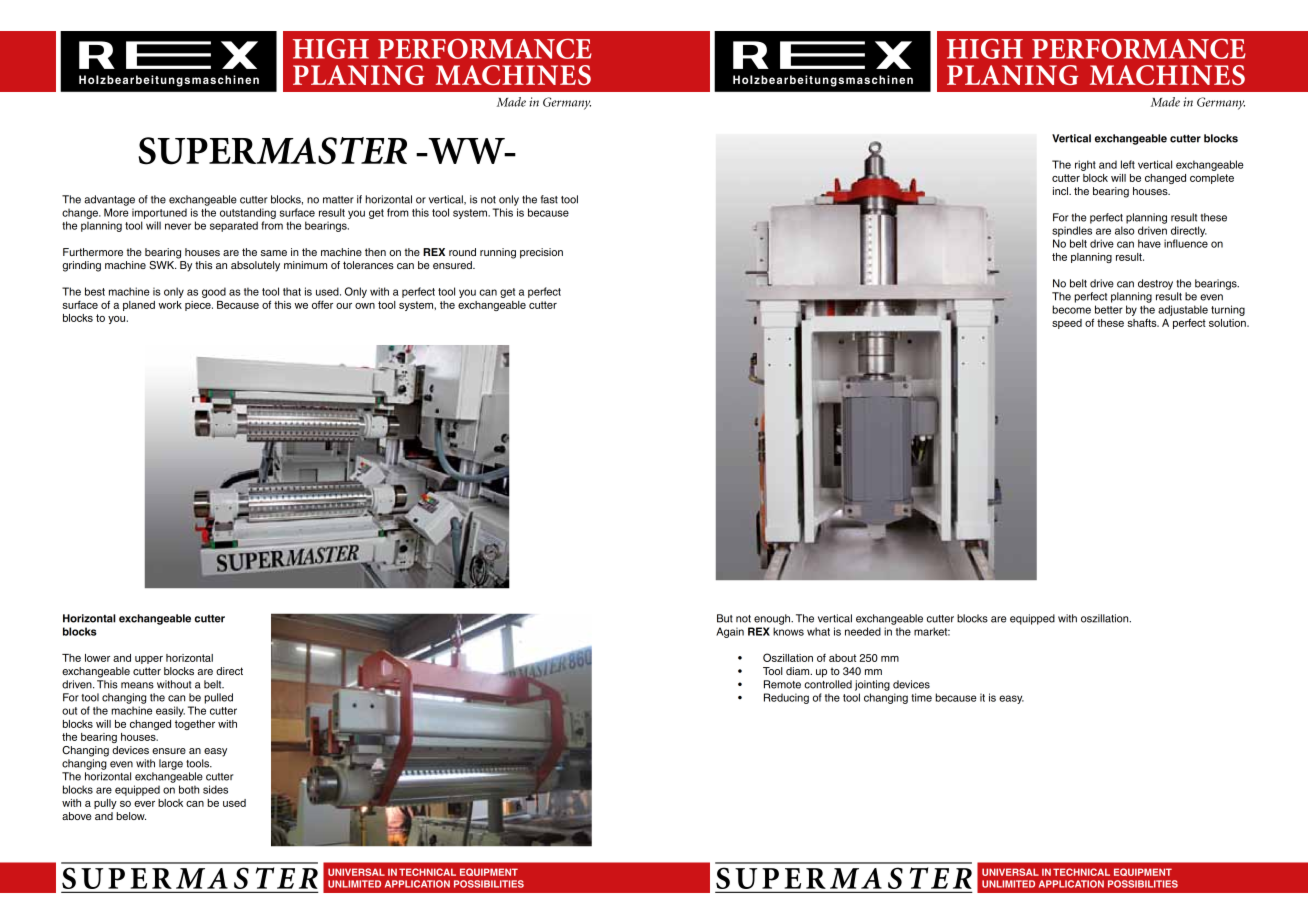  I want to click on But, so click(725, 618).
